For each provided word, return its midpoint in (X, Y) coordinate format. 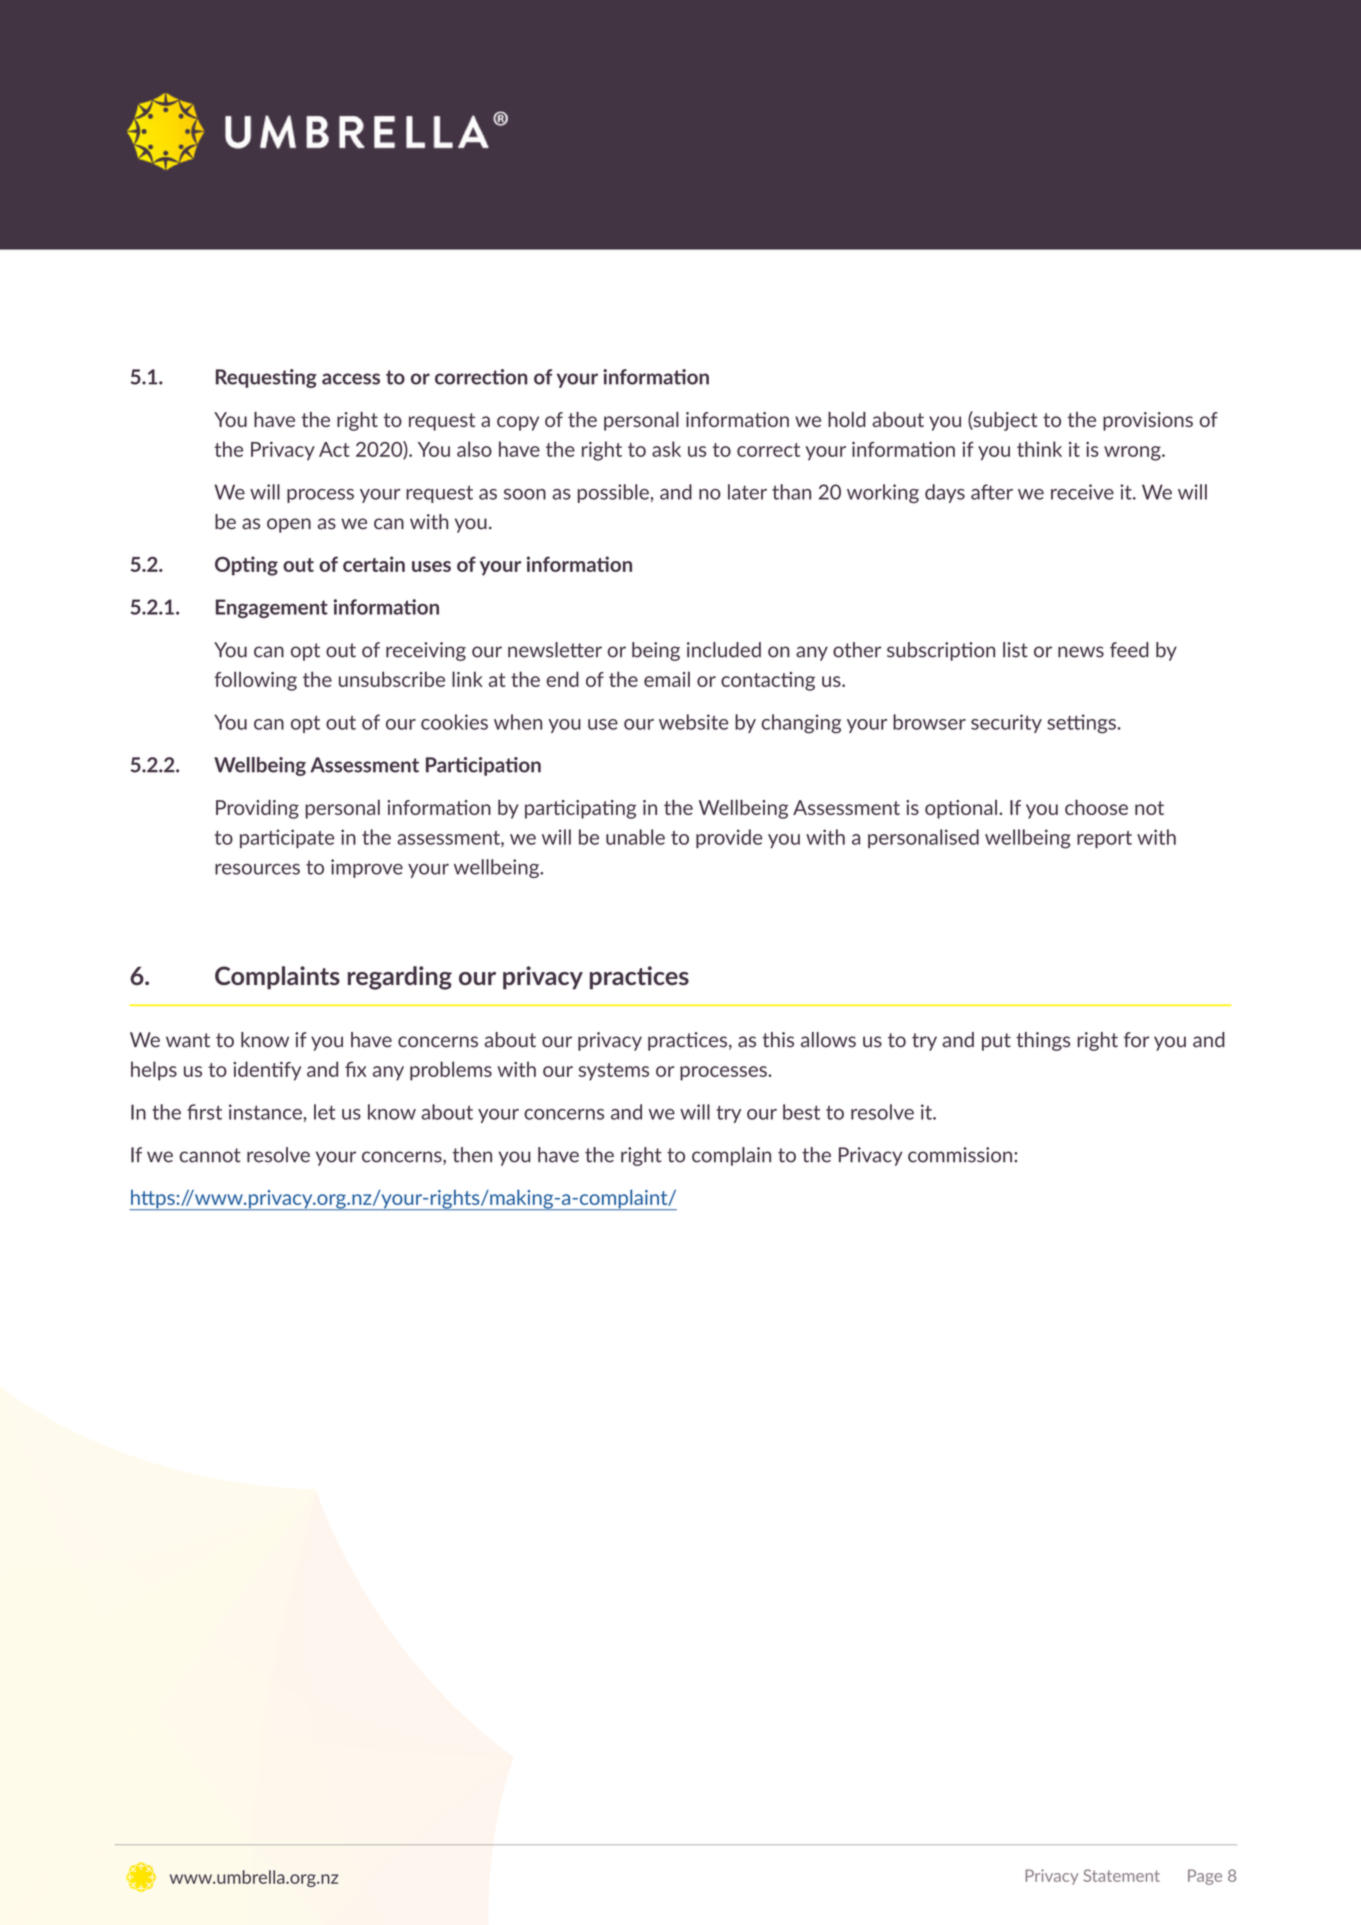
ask (666, 449)
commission (961, 1155)
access (351, 379)
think (1039, 449)
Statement (1121, 1875)
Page (1205, 1877)
